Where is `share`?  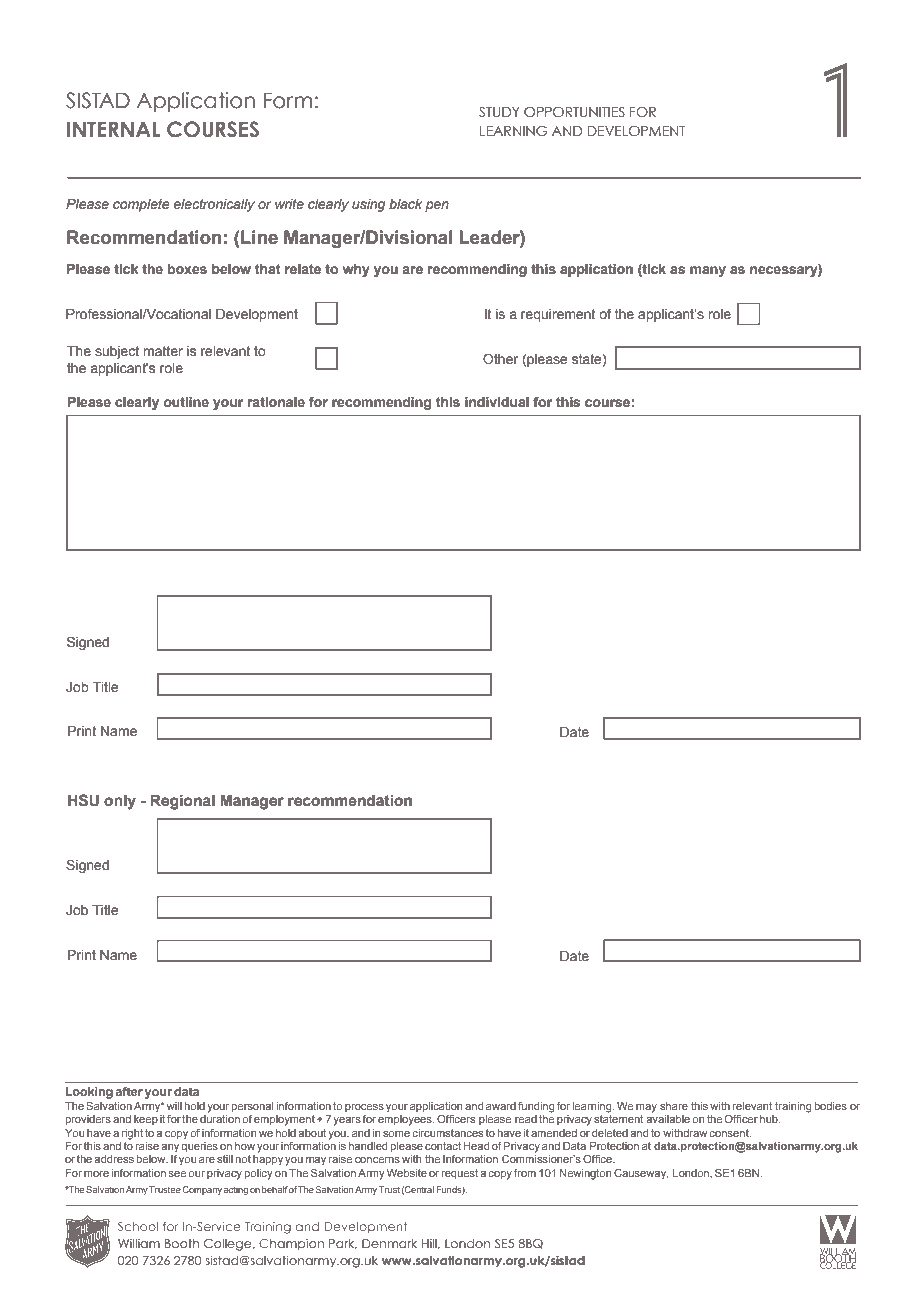
share is located at coordinates (674, 1106).
